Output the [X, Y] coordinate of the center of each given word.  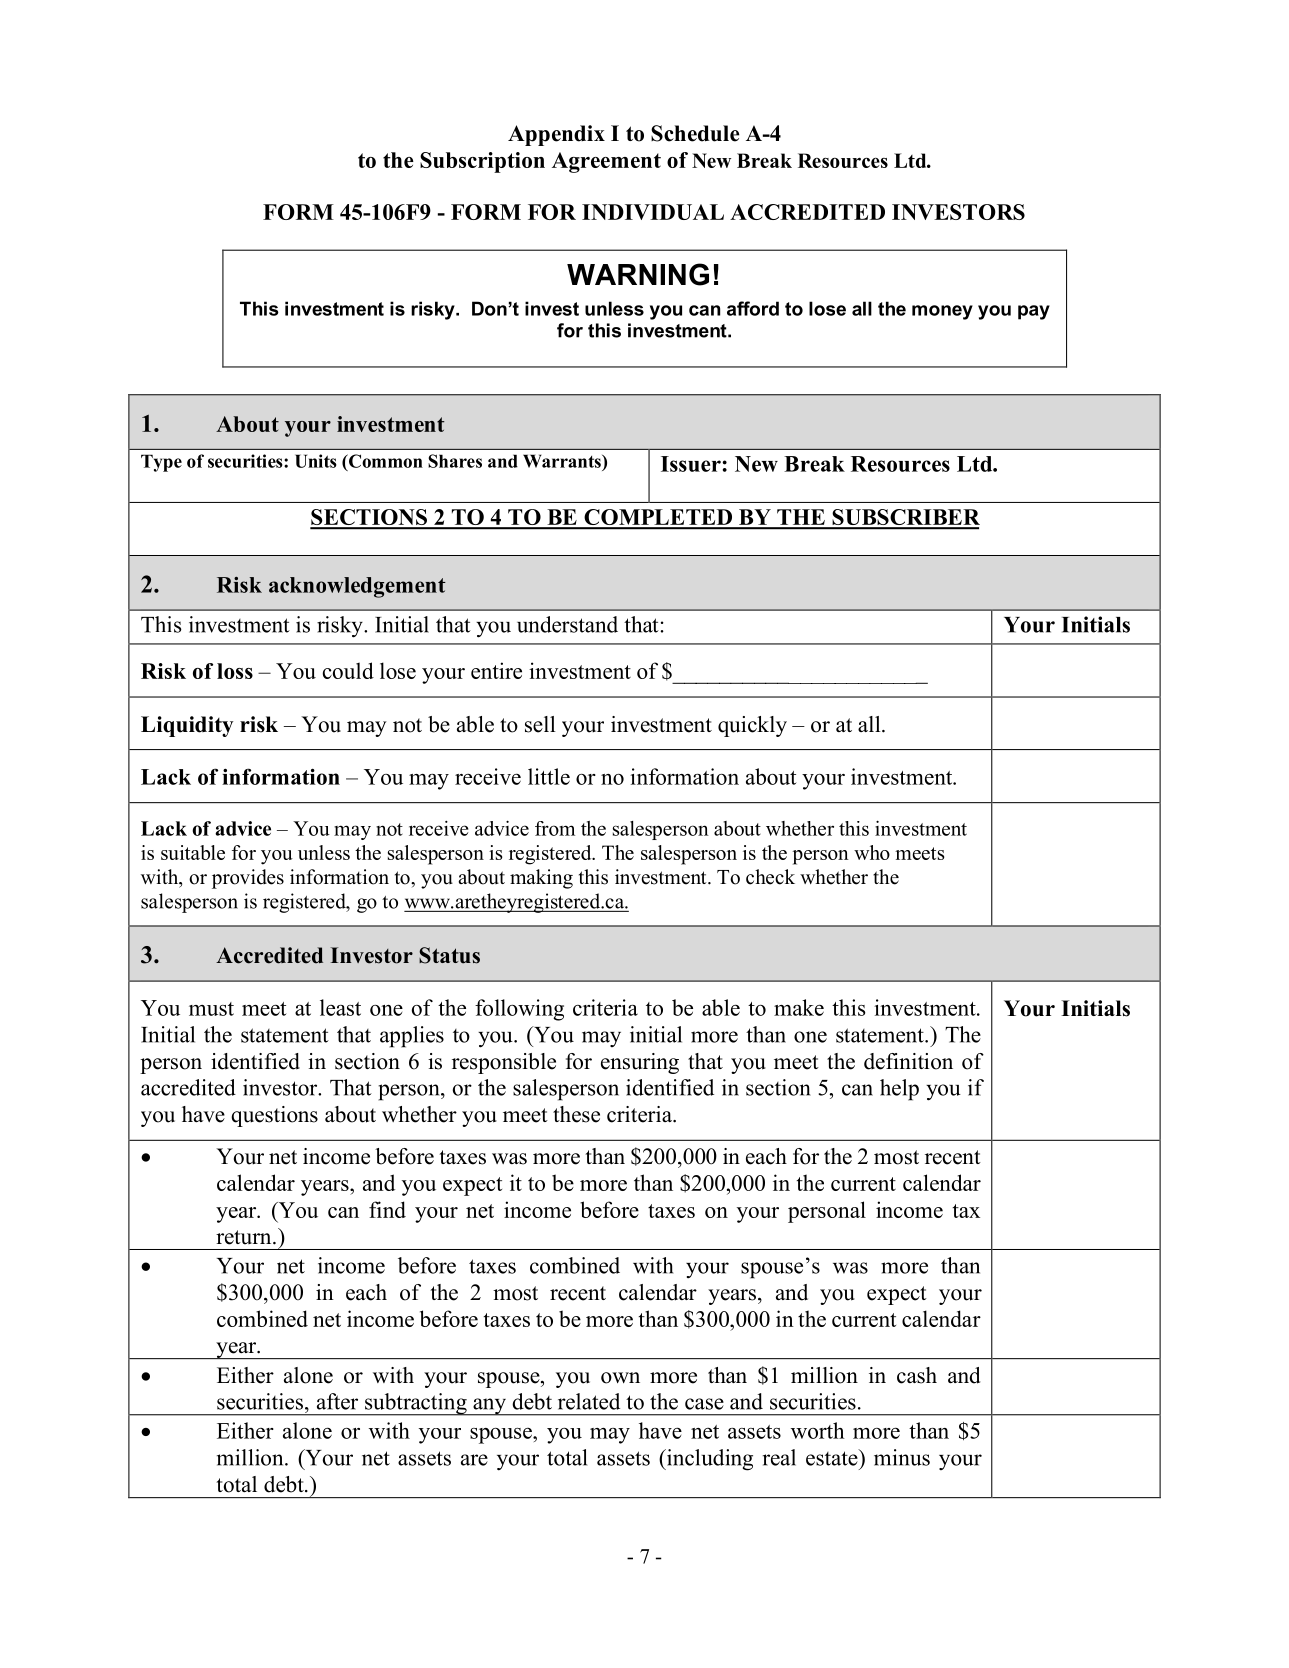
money [942, 312]
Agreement [606, 162]
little [549, 776]
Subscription [482, 162]
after [337, 1401]
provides [248, 879]
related [589, 1401]
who [872, 852]
